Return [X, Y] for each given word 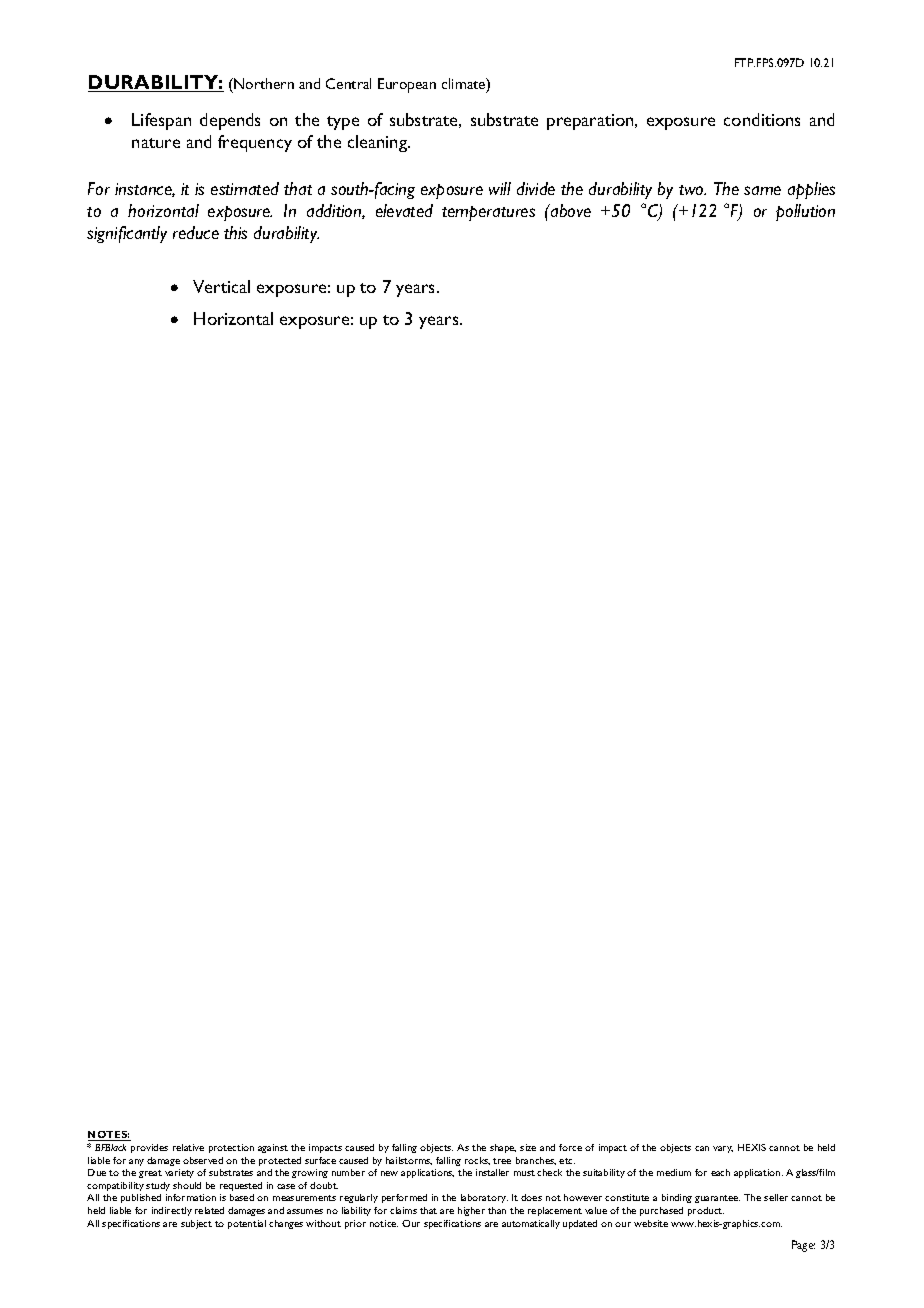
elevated [404, 210]
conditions [762, 119]
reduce [196, 232]
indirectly [172, 1211]
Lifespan [161, 121]
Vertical [221, 286]
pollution [805, 212]
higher [471, 1211]
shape [503, 1148]
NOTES [109, 1136]
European [407, 85]
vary [723, 1149]
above [570, 210]
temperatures [488, 213]
